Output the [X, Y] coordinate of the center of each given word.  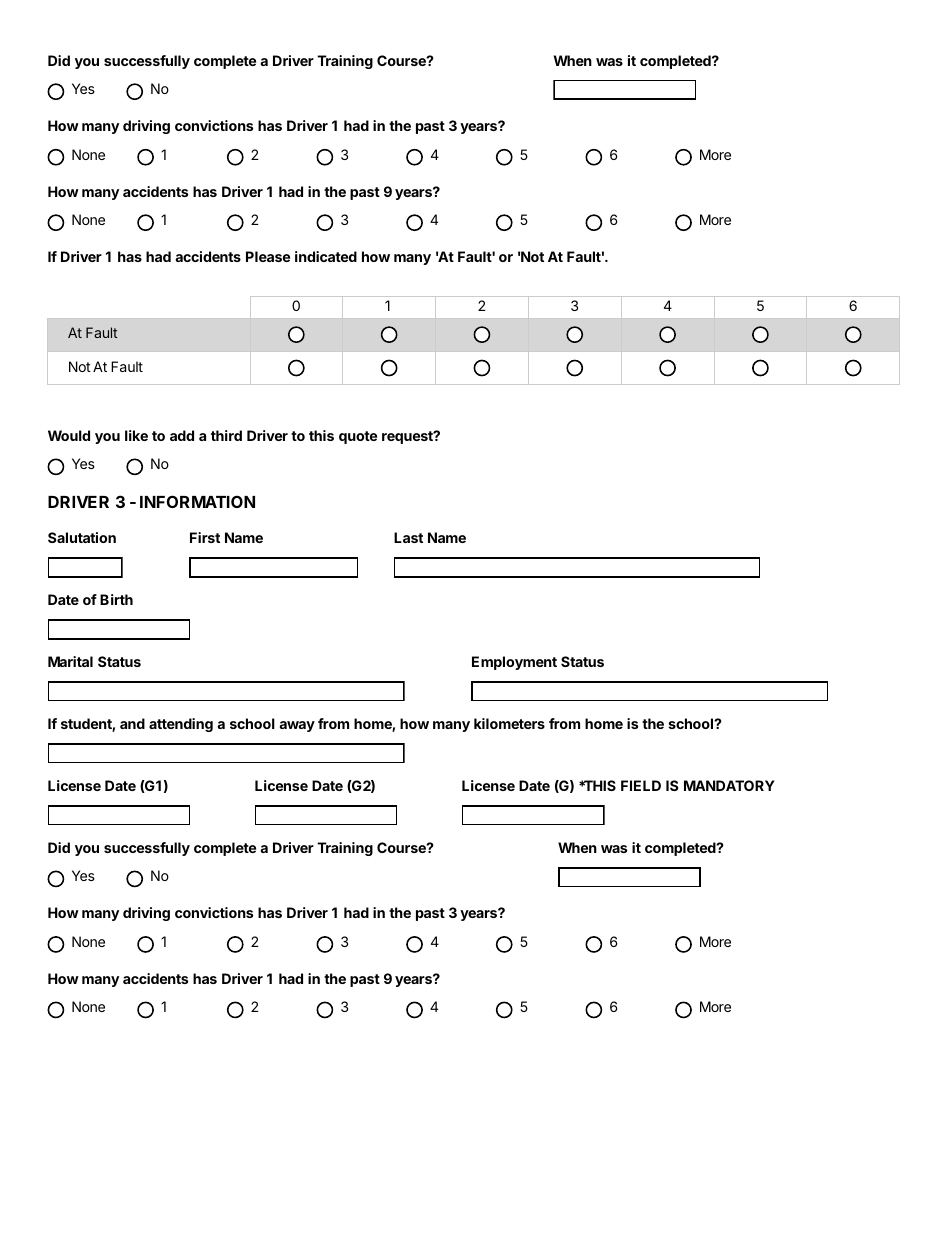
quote [358, 437]
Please [268, 256]
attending [181, 725]
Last [408, 537]
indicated [326, 256]
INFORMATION [197, 501]
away [297, 726]
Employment [514, 663]
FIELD [641, 785]
